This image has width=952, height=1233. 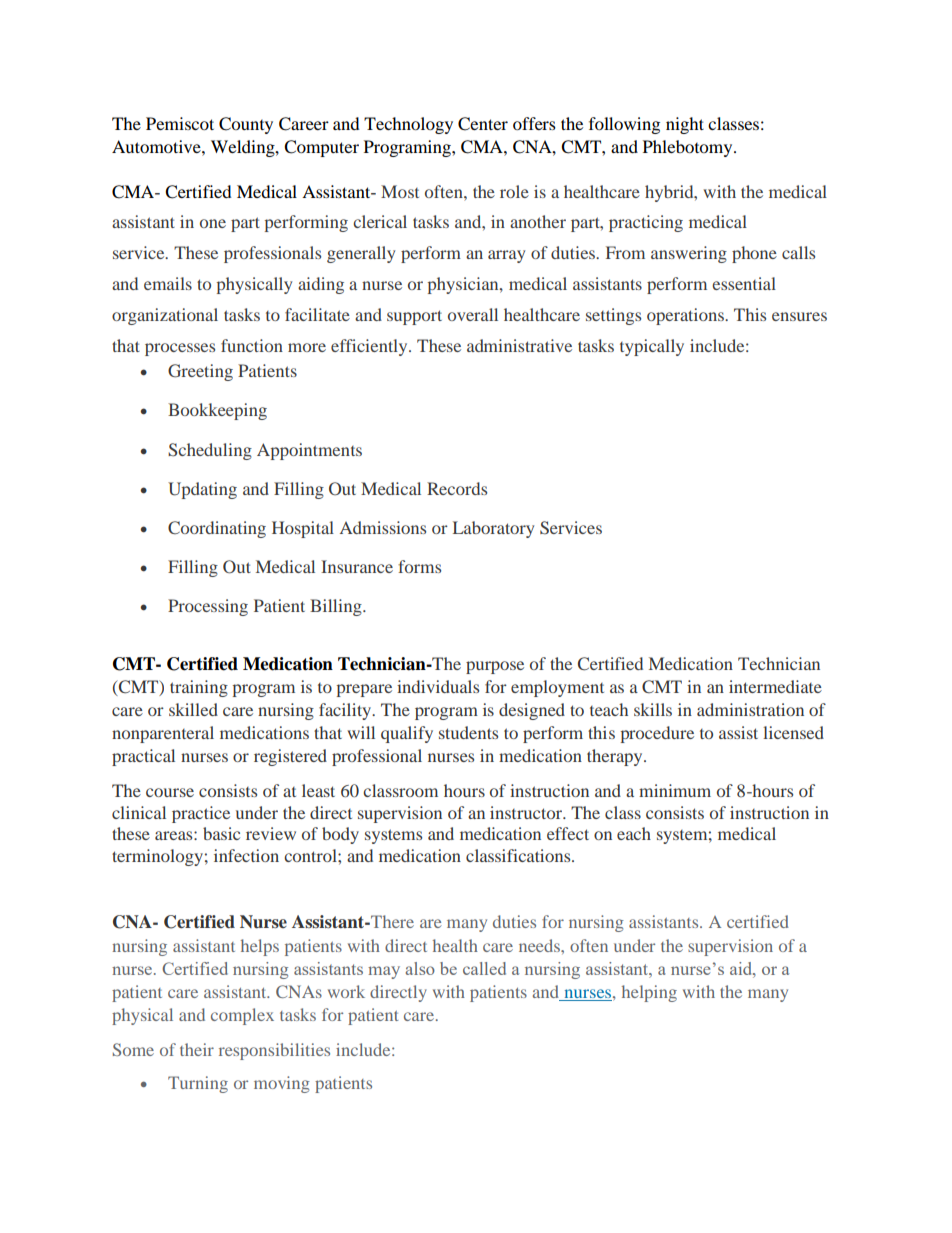 What do you see at coordinates (652, 347) in the image?
I see `typically` at bounding box center [652, 347].
